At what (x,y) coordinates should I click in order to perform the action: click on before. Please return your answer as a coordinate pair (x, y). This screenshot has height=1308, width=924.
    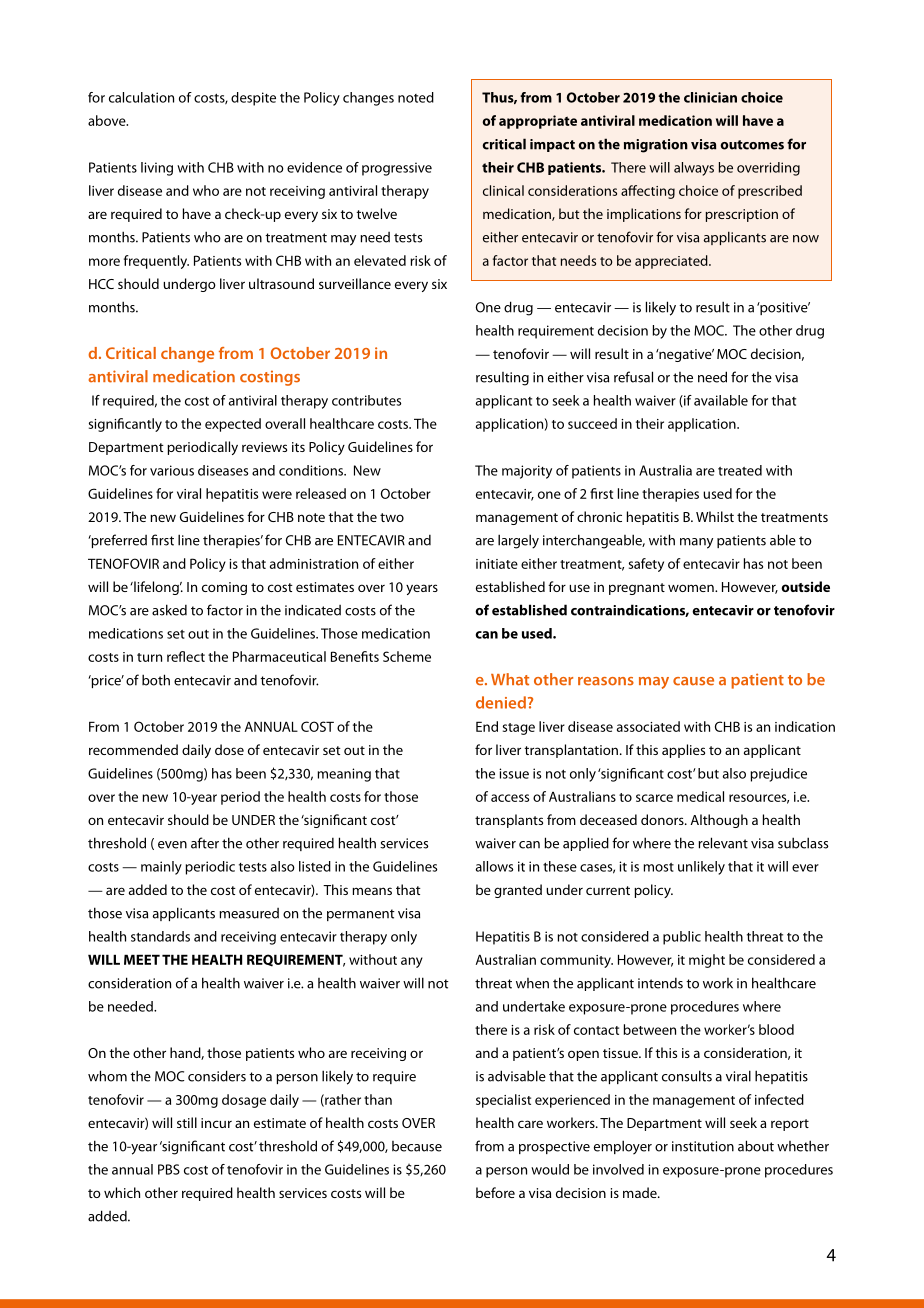
    Looking at the image, I should click on (495, 1192).
